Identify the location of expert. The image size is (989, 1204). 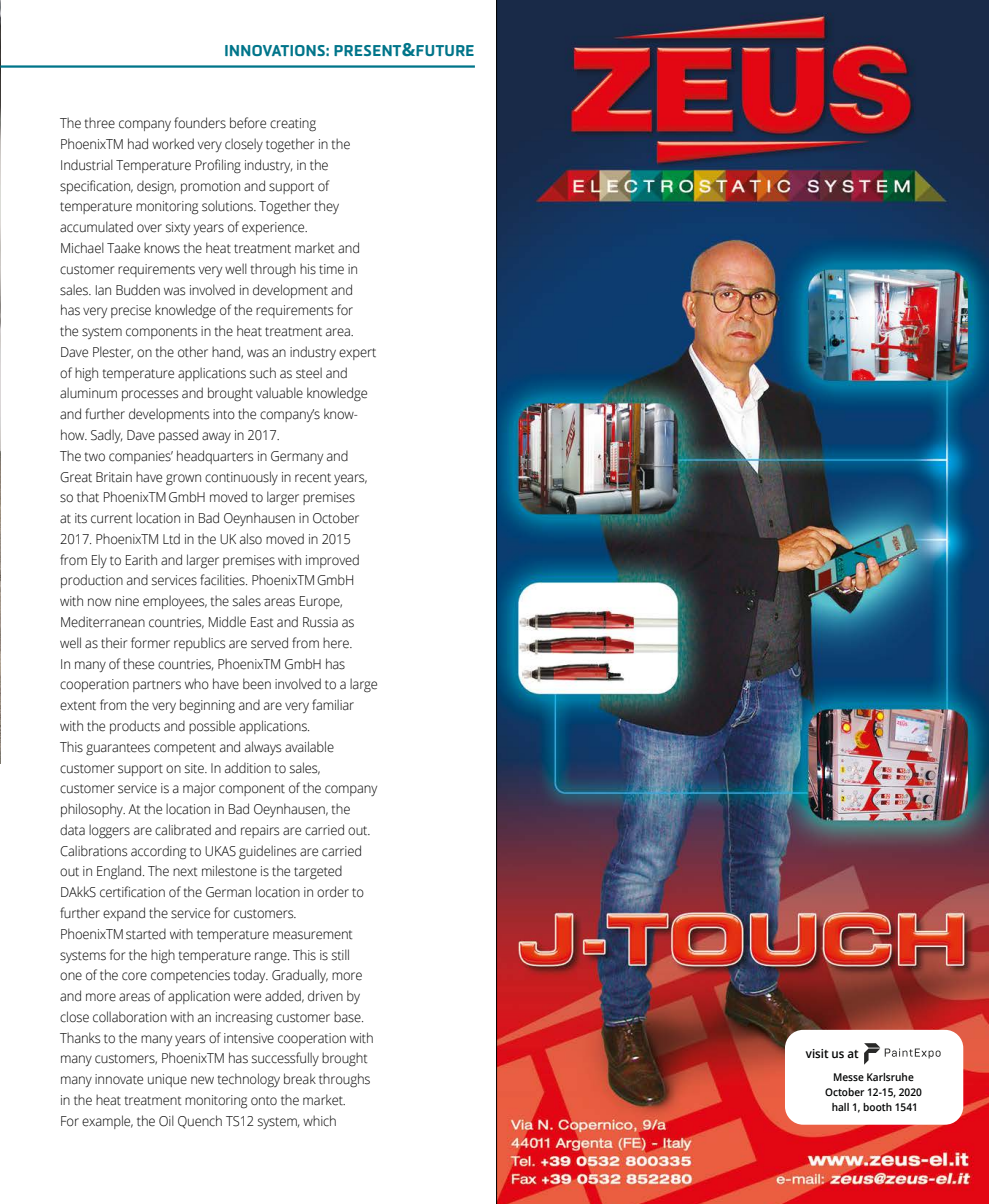
(357, 354).
